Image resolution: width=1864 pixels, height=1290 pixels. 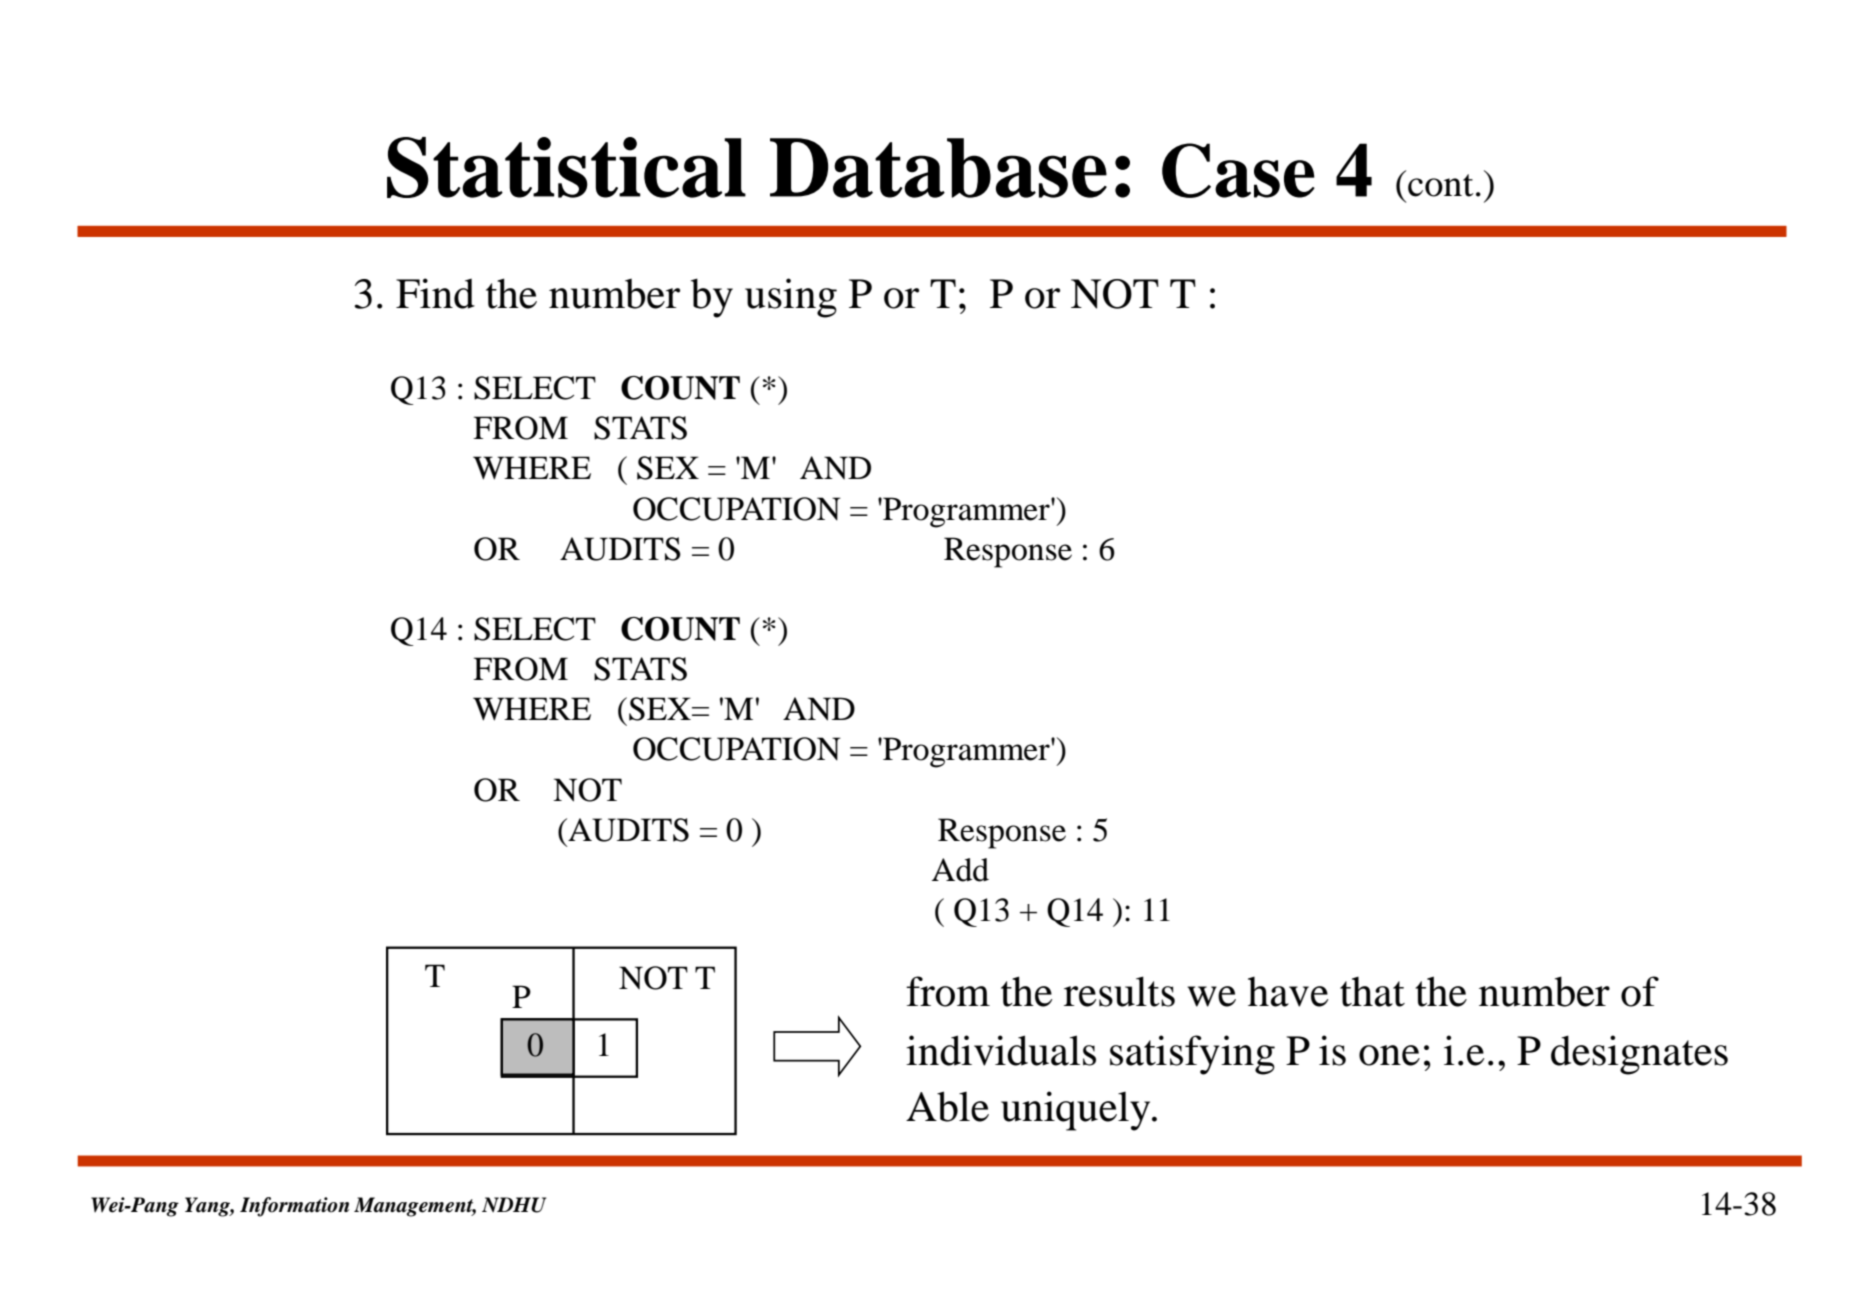 I want to click on Management, so click(x=415, y=1207).
